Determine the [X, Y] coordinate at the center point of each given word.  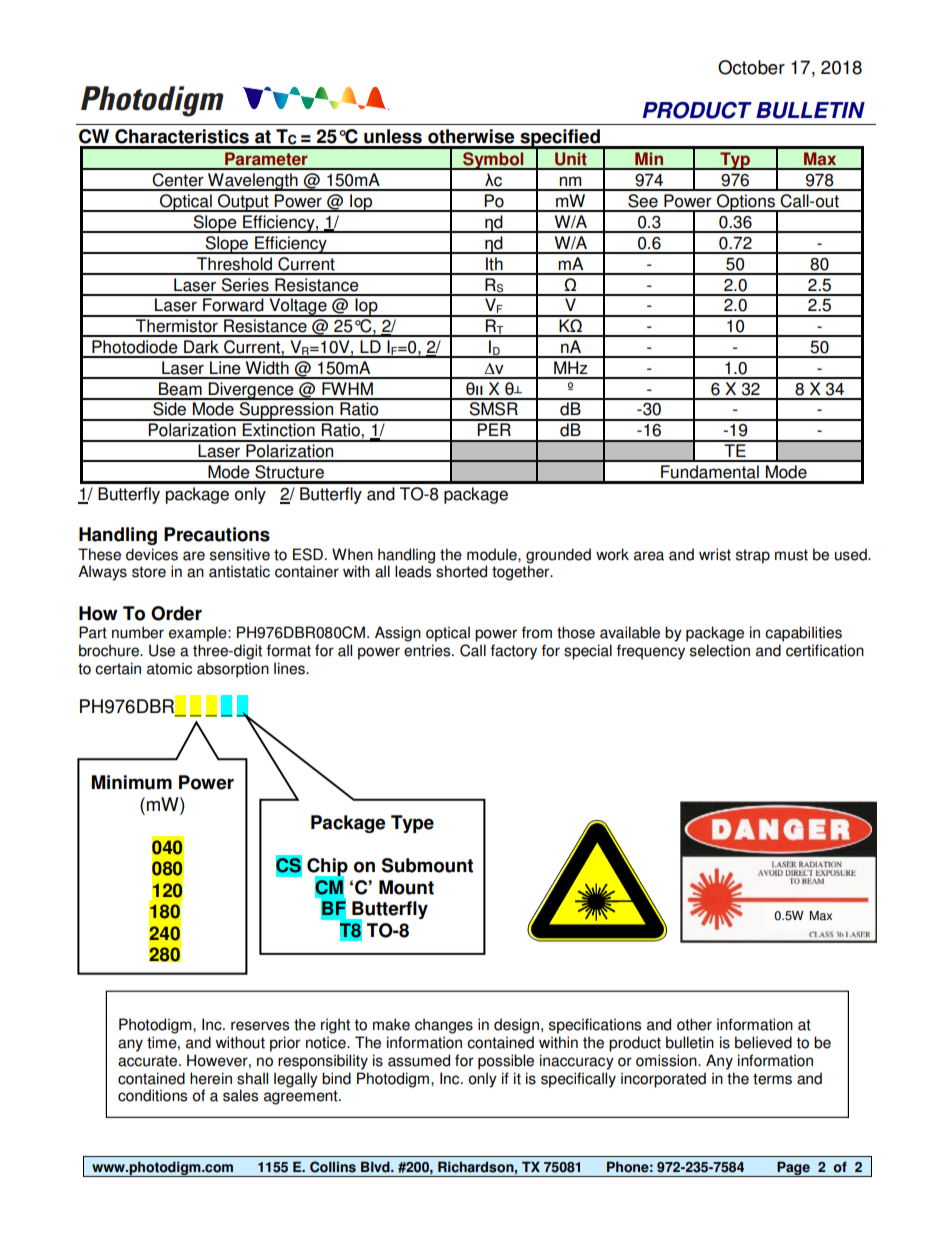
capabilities [803, 634]
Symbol [493, 161]
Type [412, 824]
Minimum [131, 782]
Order [176, 613]
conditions [152, 1095]
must [791, 555]
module [493, 554]
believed [763, 1042]
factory [514, 652]
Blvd [376, 1167]
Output [243, 203]
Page [793, 1169]
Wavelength [253, 182]
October [751, 67]
